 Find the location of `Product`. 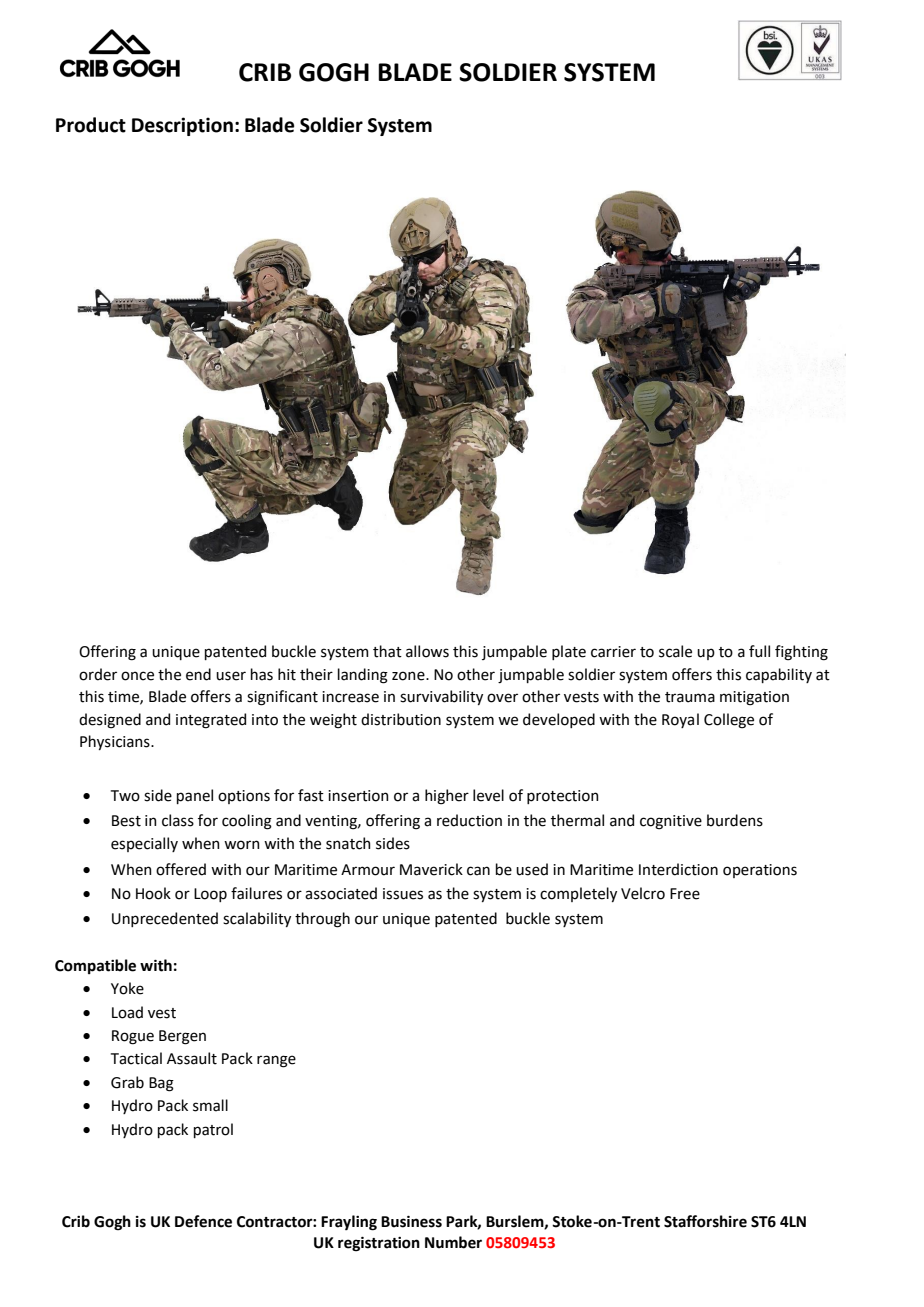

Product is located at coordinates (91, 125).
